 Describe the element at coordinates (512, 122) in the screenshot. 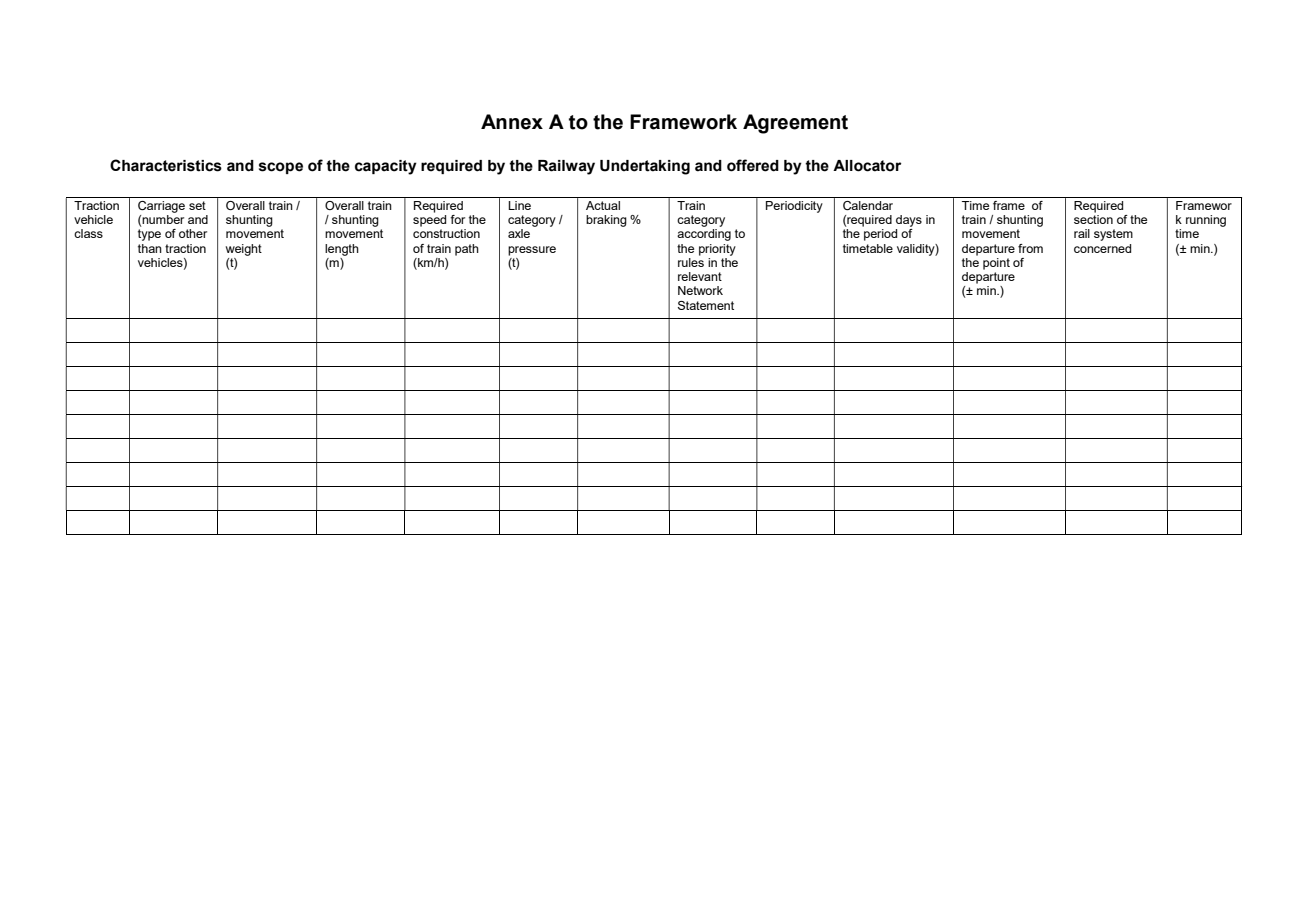

I see `Annex` at that location.
